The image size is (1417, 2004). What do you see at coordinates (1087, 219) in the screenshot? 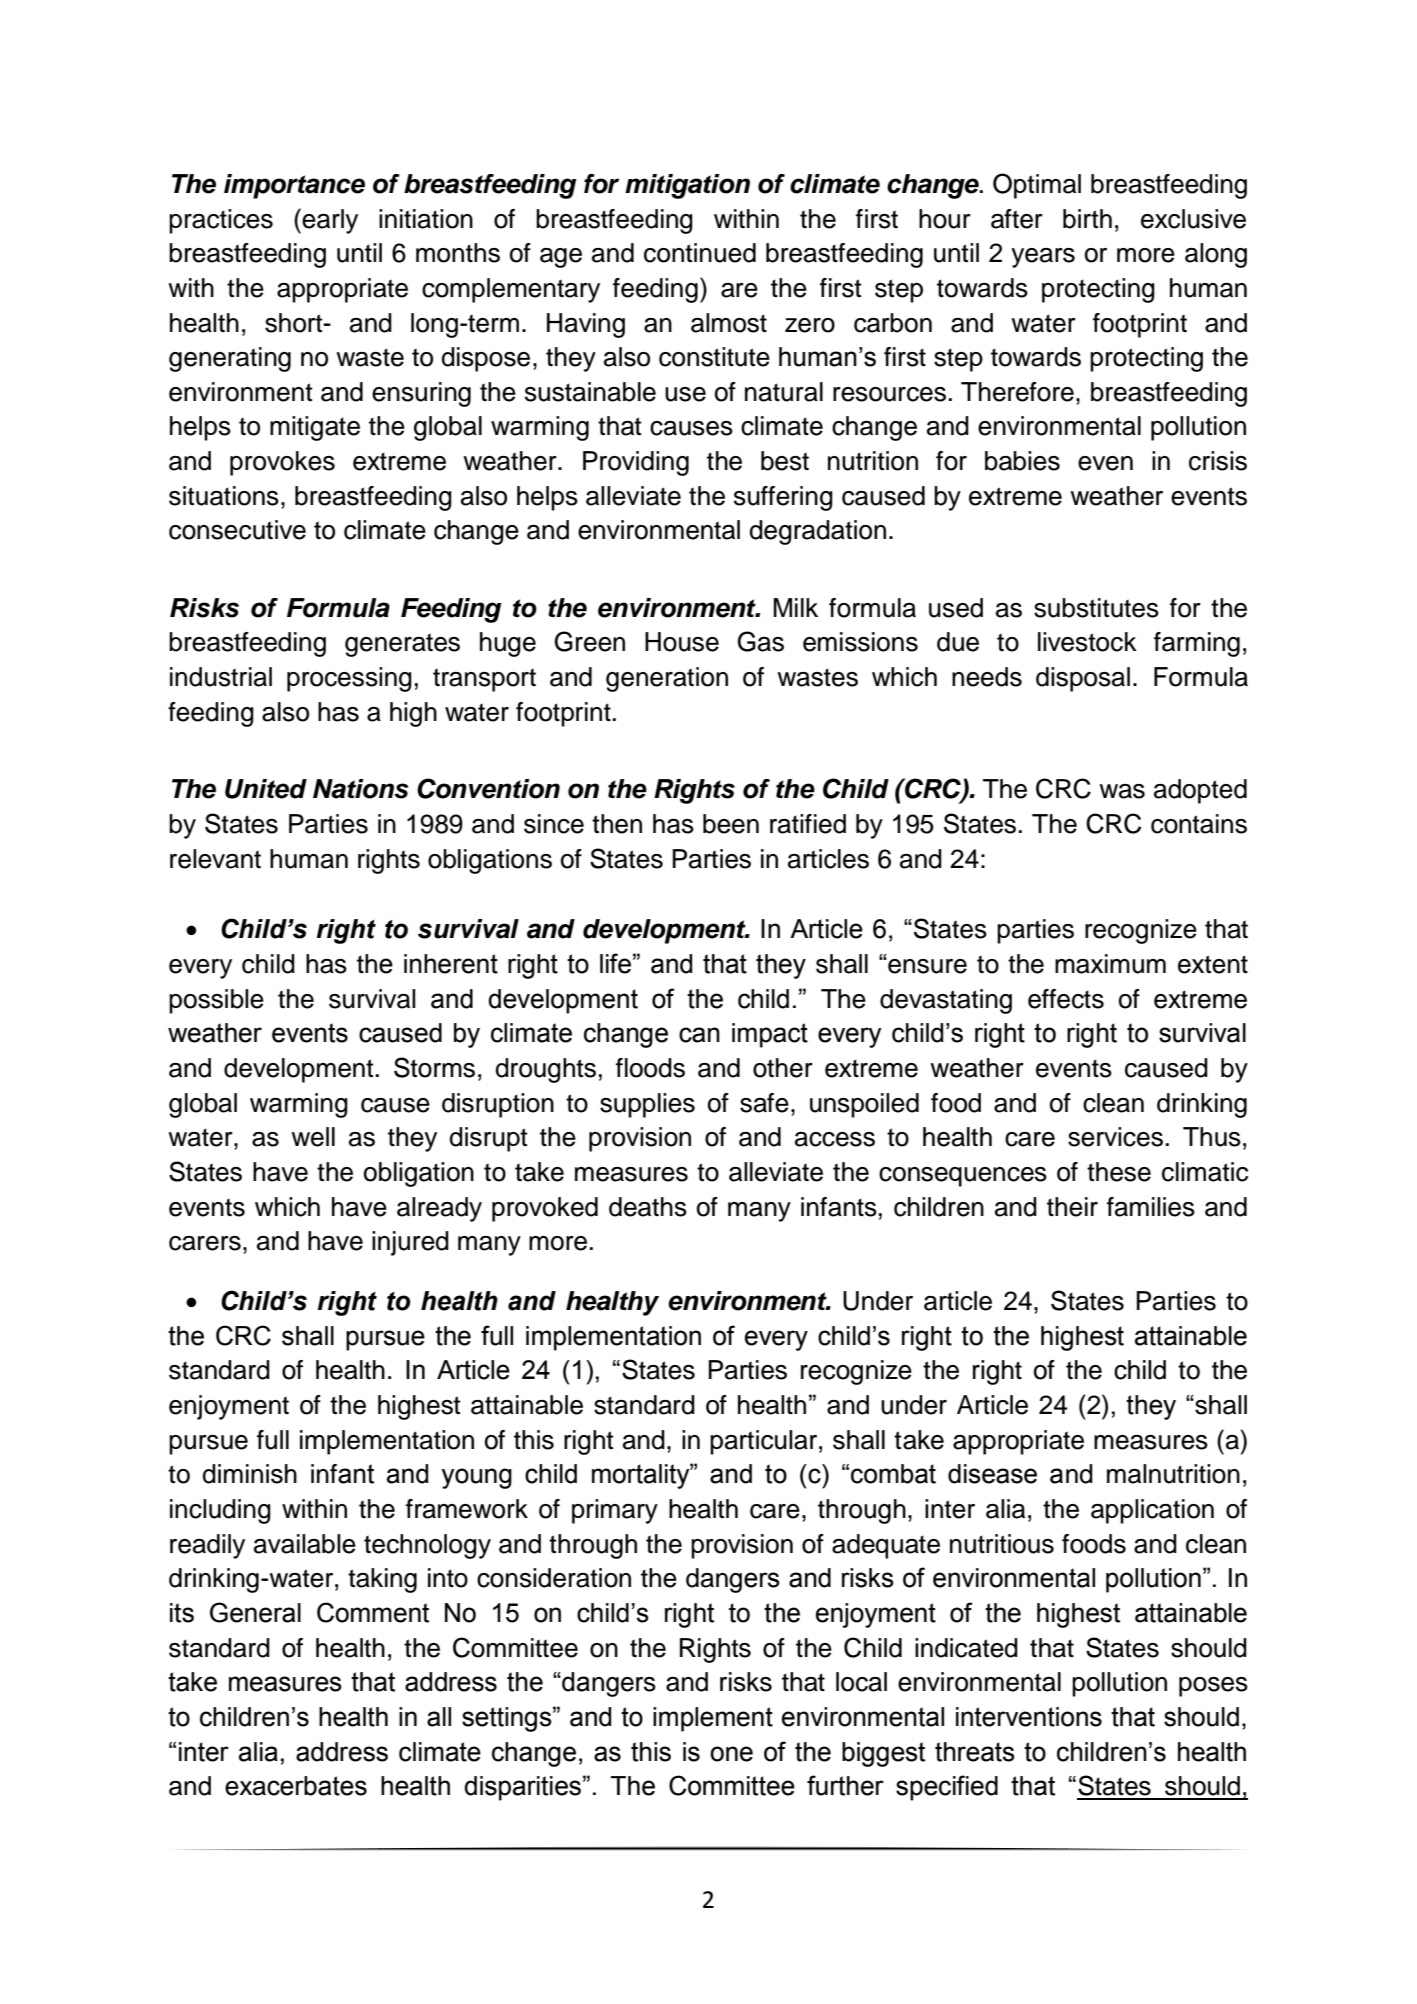
I see `birth` at bounding box center [1087, 219].
